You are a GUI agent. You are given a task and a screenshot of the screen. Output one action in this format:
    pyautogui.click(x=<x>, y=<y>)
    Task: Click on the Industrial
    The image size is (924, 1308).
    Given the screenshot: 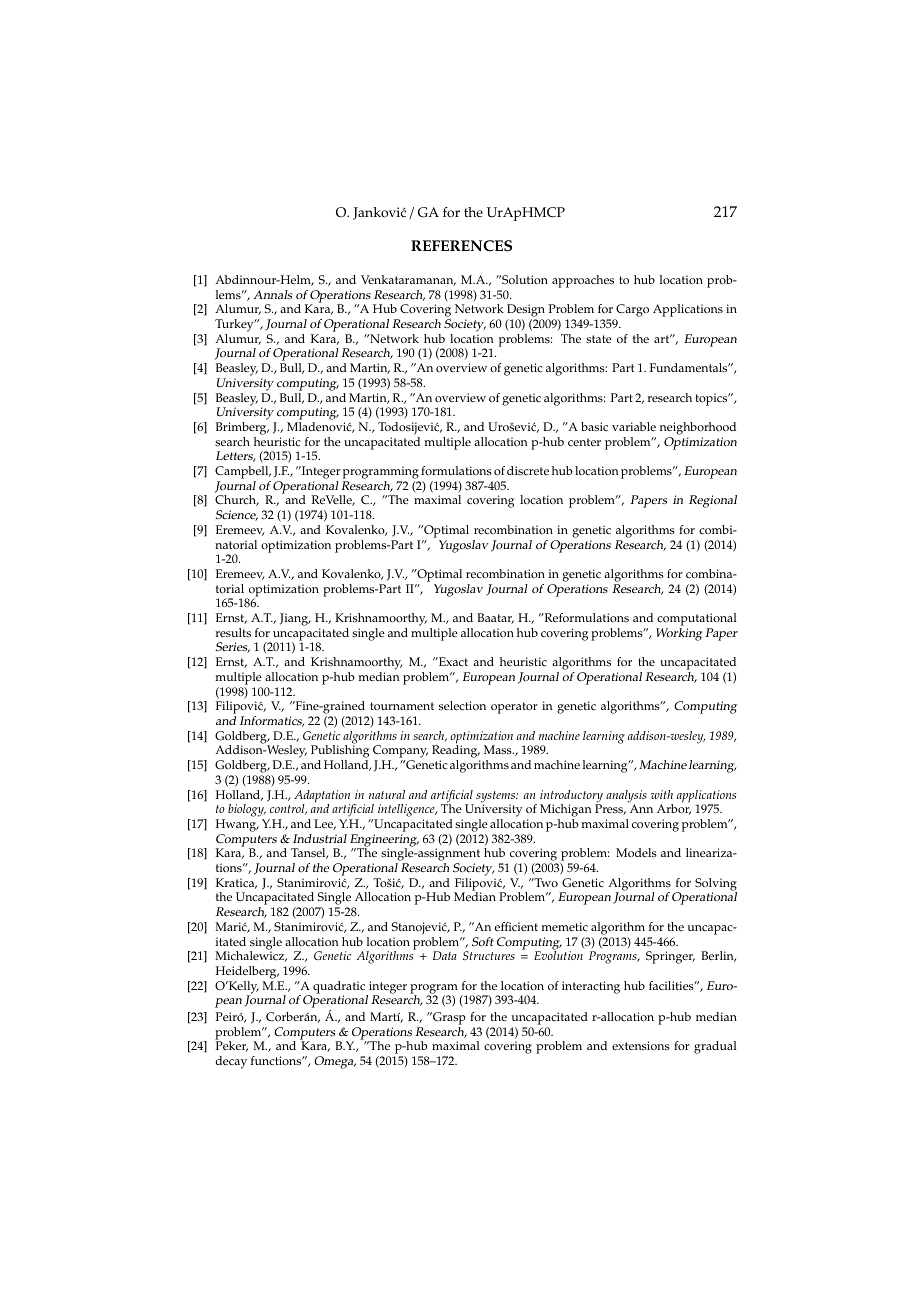 What is the action you would take?
    pyautogui.click(x=320, y=838)
